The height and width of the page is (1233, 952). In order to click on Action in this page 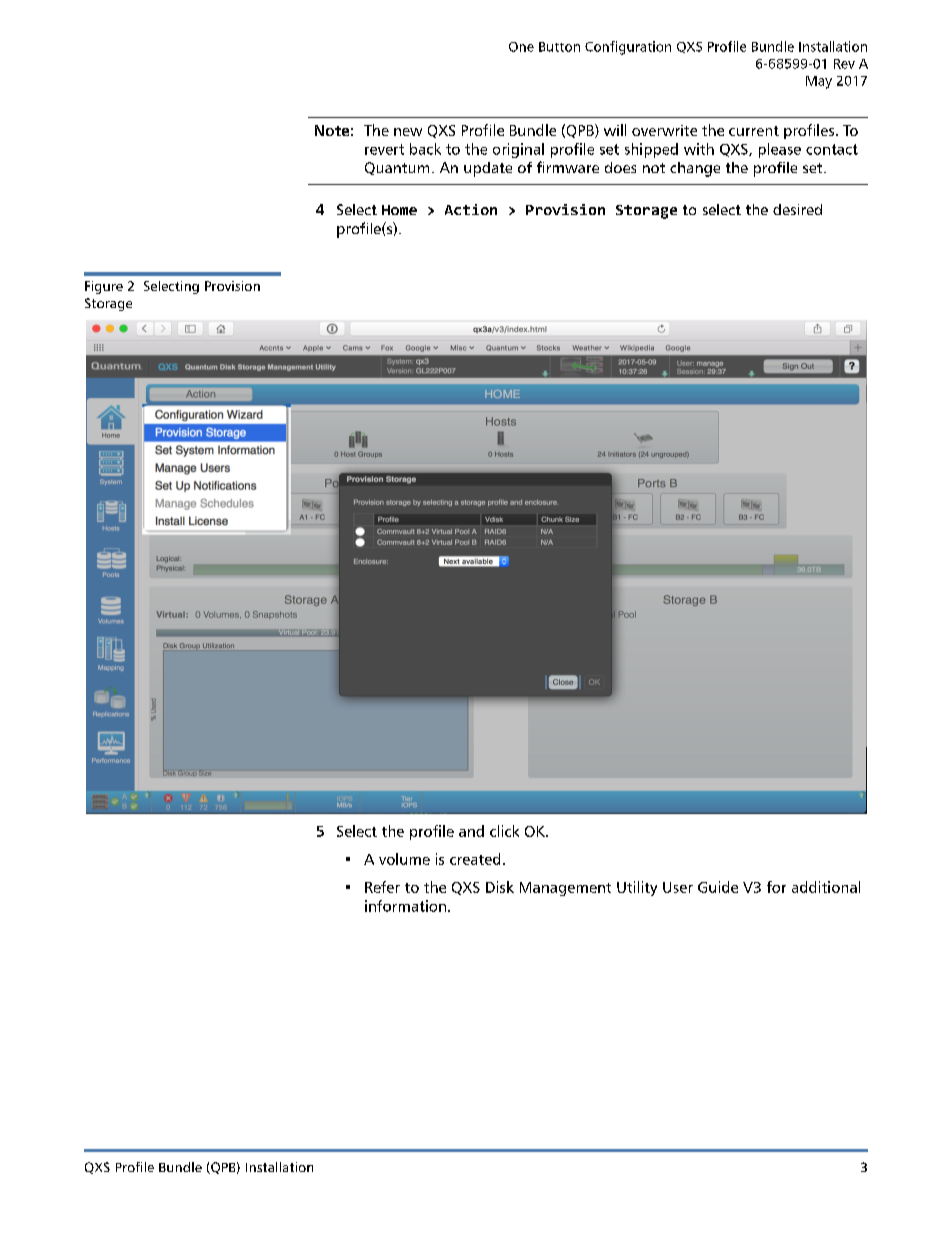, I will do `click(471, 209)`.
